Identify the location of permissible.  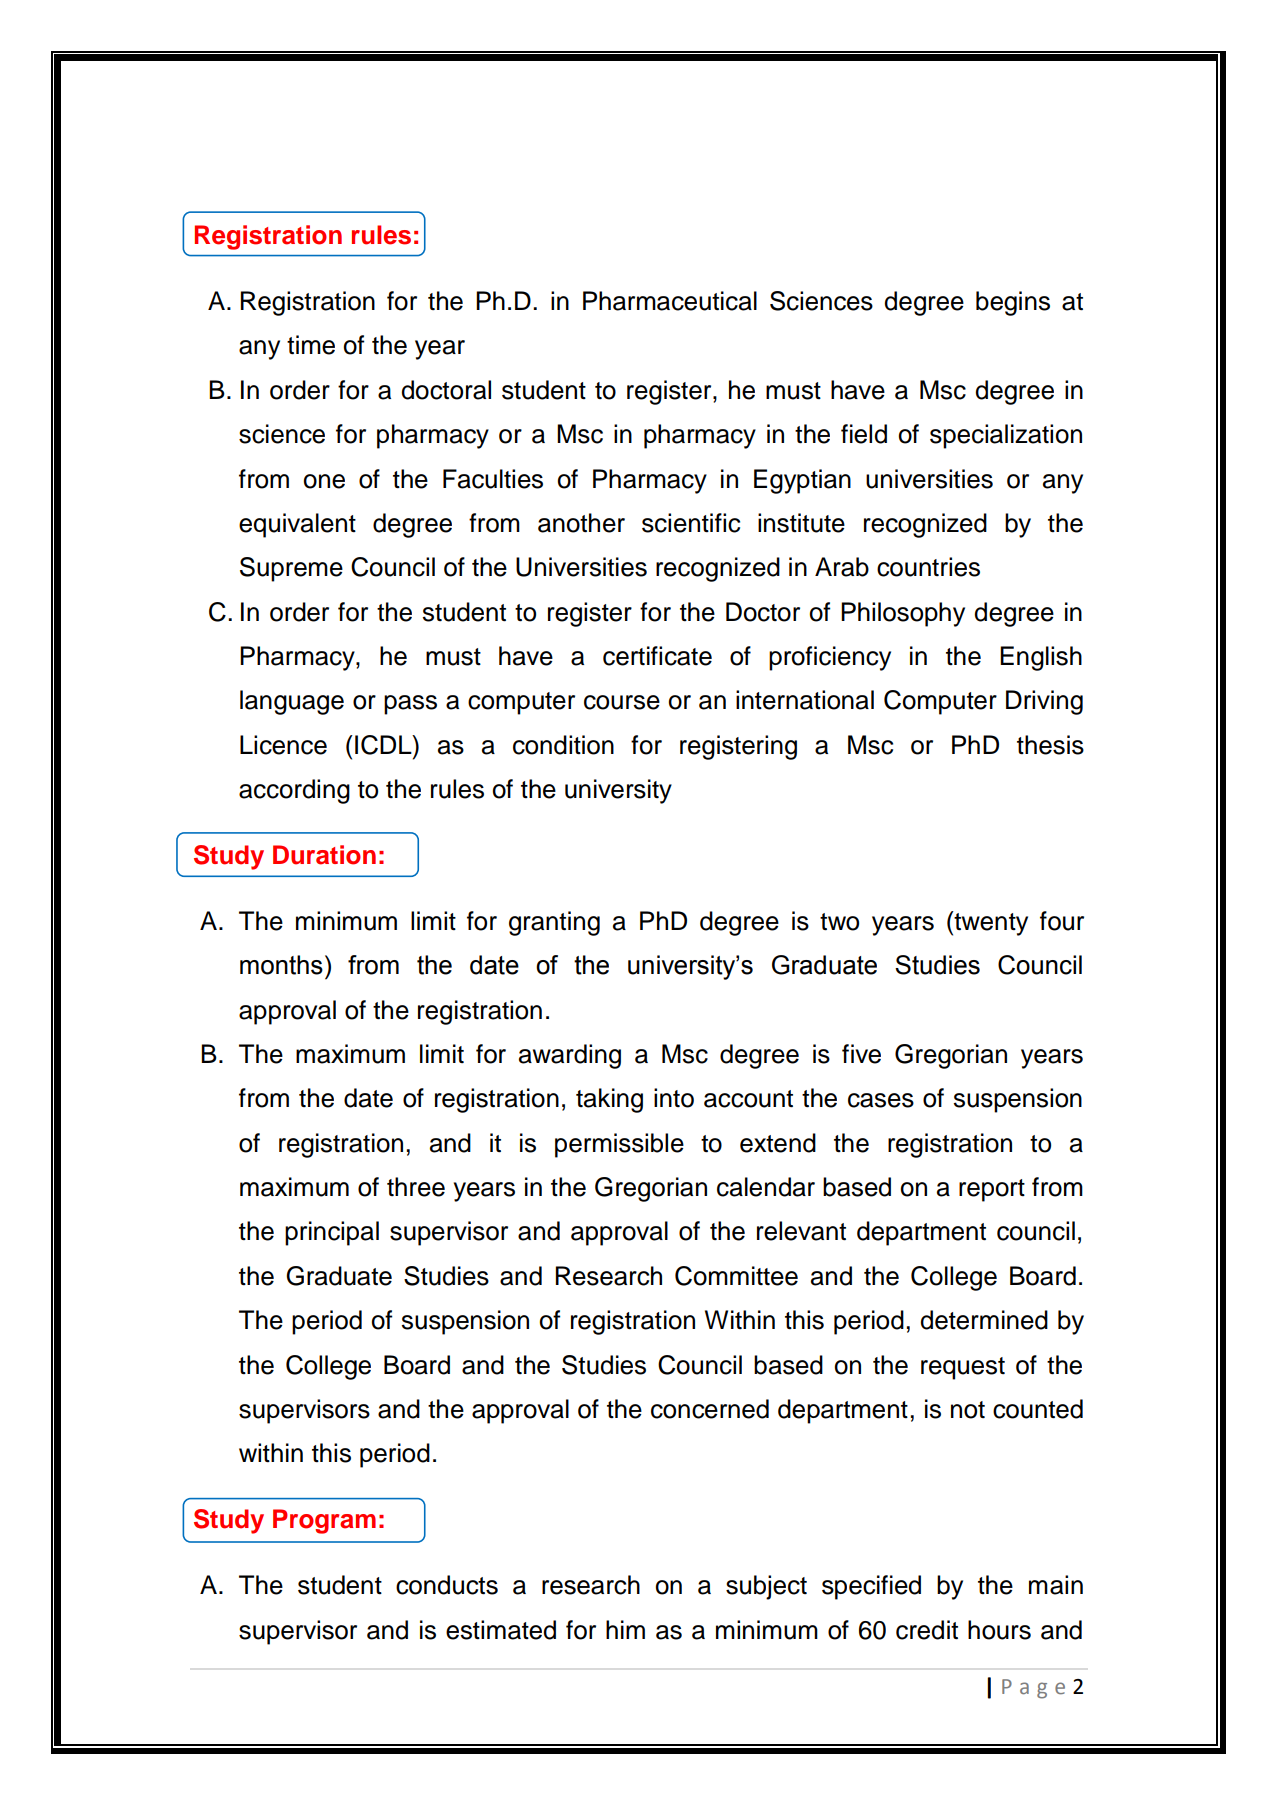
(619, 1145).
